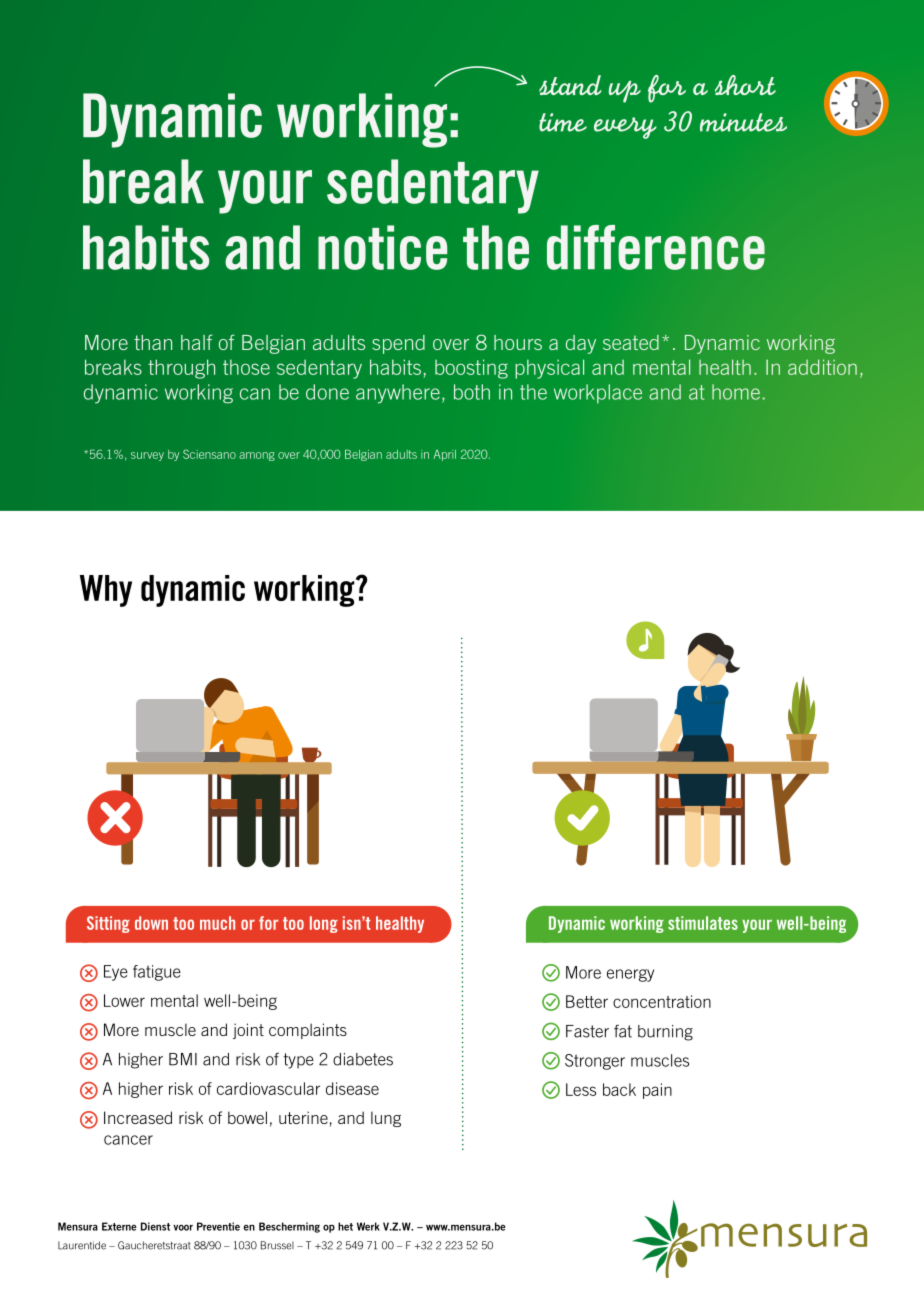 This image has width=924, height=1308. I want to click on April, so click(445, 455).
